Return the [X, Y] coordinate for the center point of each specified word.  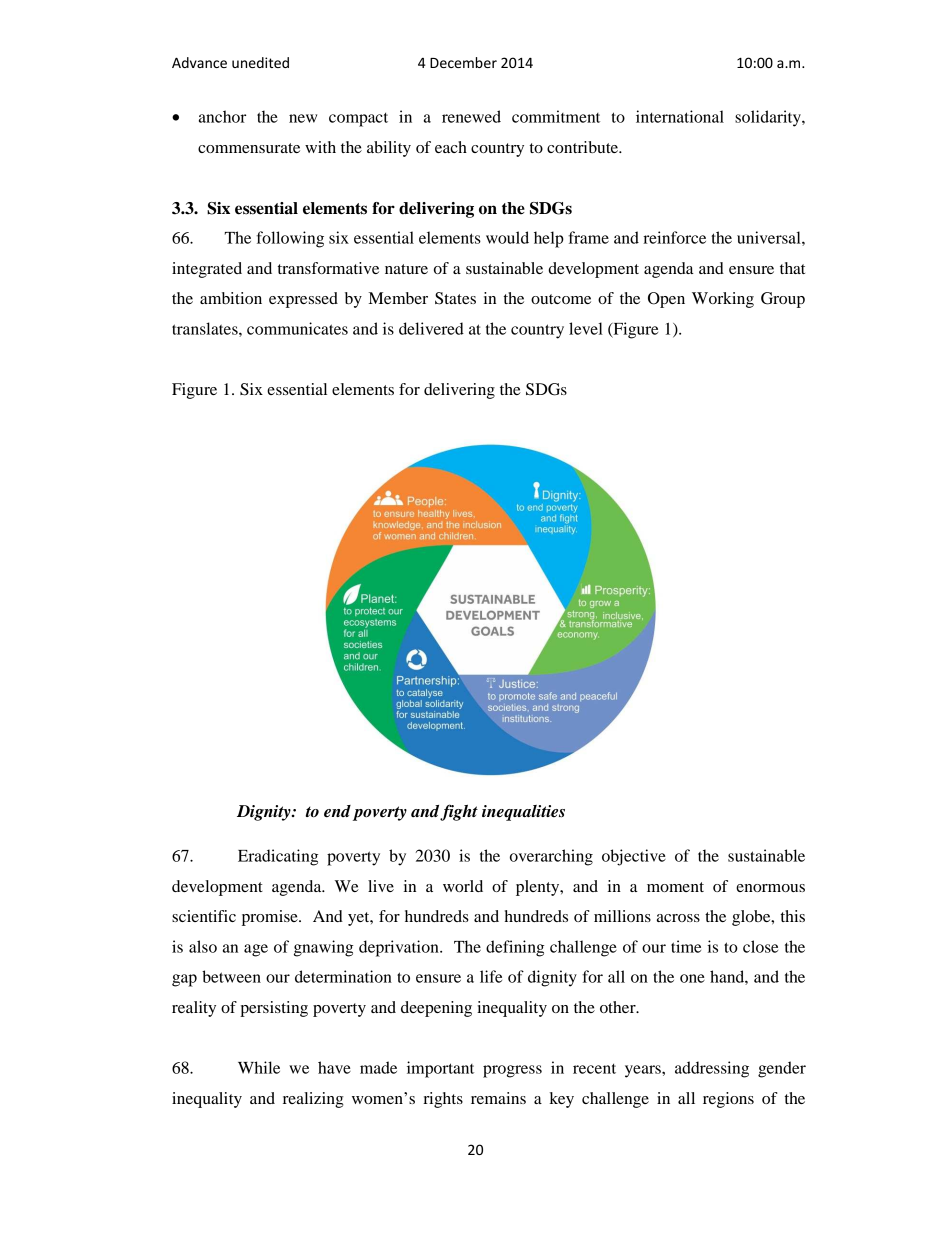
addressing [712, 1069]
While [259, 1067]
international [680, 116]
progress [512, 1071]
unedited [260, 62]
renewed [471, 116]
